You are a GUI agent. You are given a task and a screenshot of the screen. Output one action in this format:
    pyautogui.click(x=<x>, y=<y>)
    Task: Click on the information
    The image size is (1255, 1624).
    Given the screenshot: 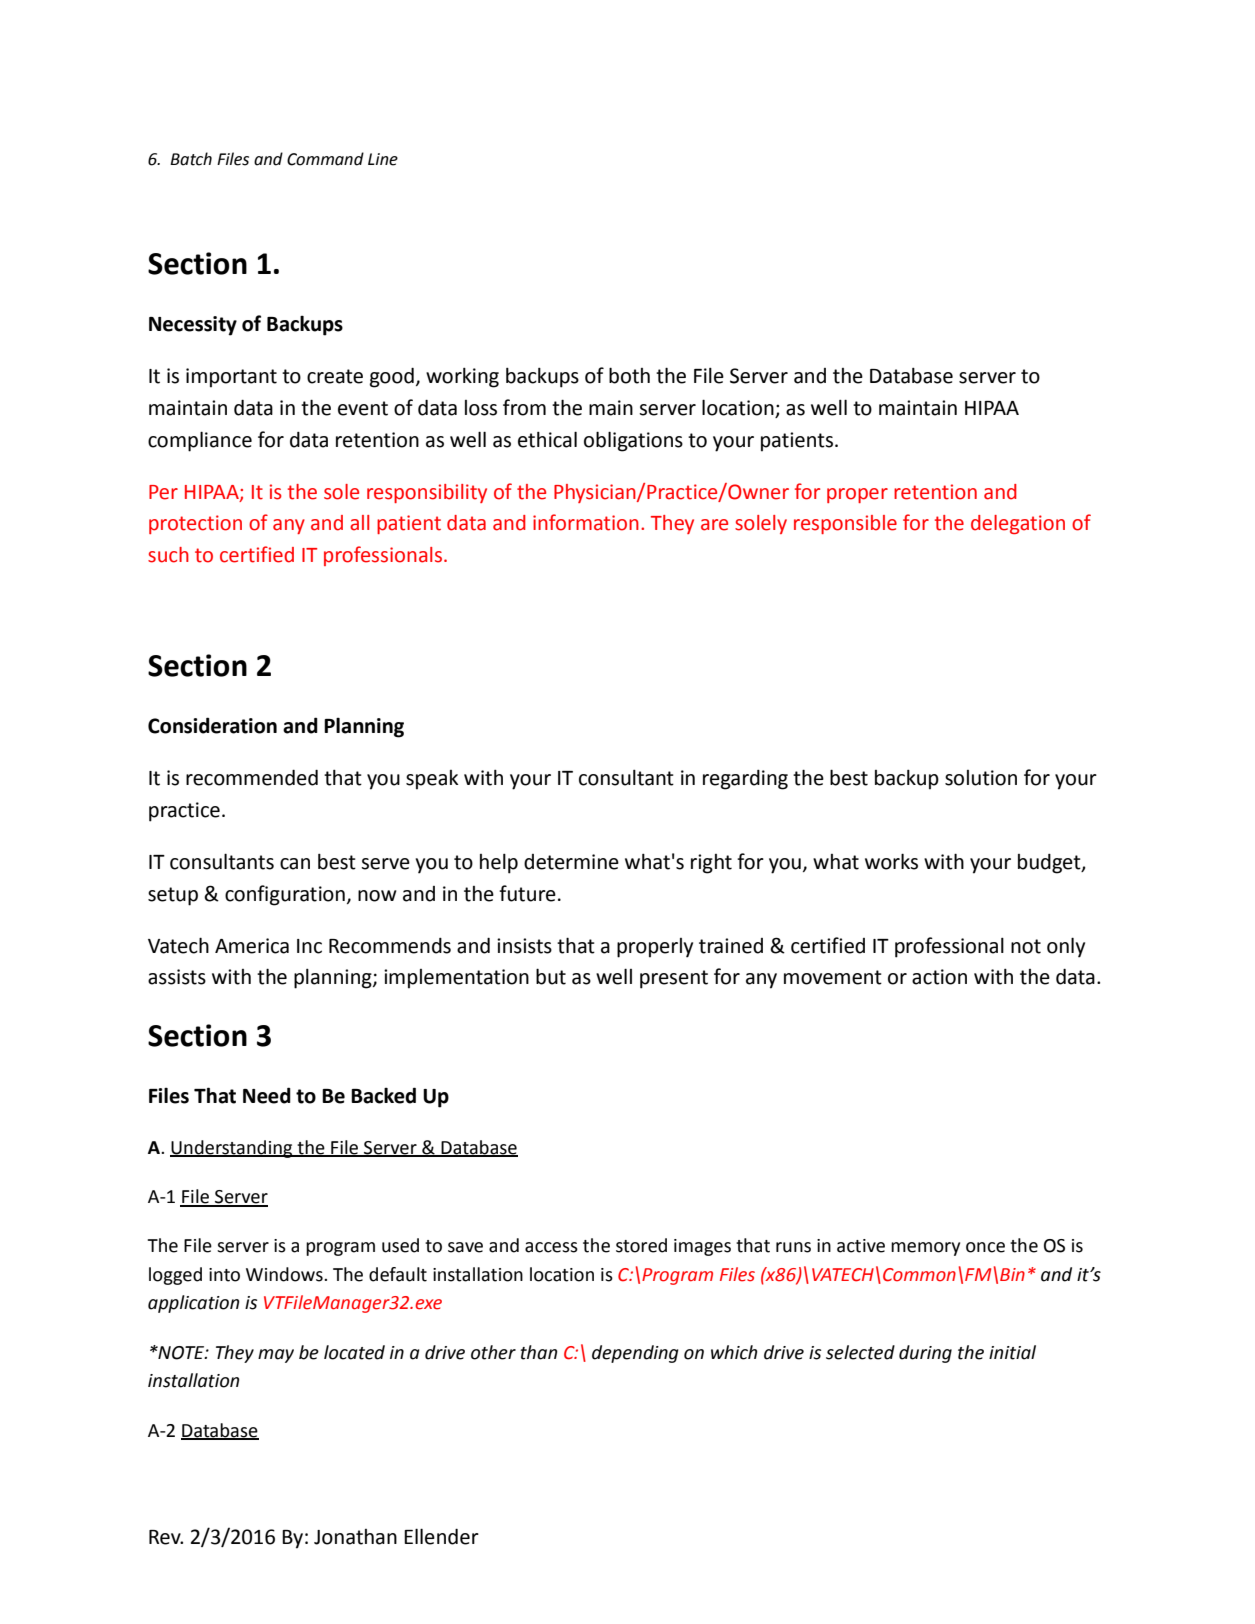 What is the action you would take?
    pyautogui.click(x=586, y=522)
